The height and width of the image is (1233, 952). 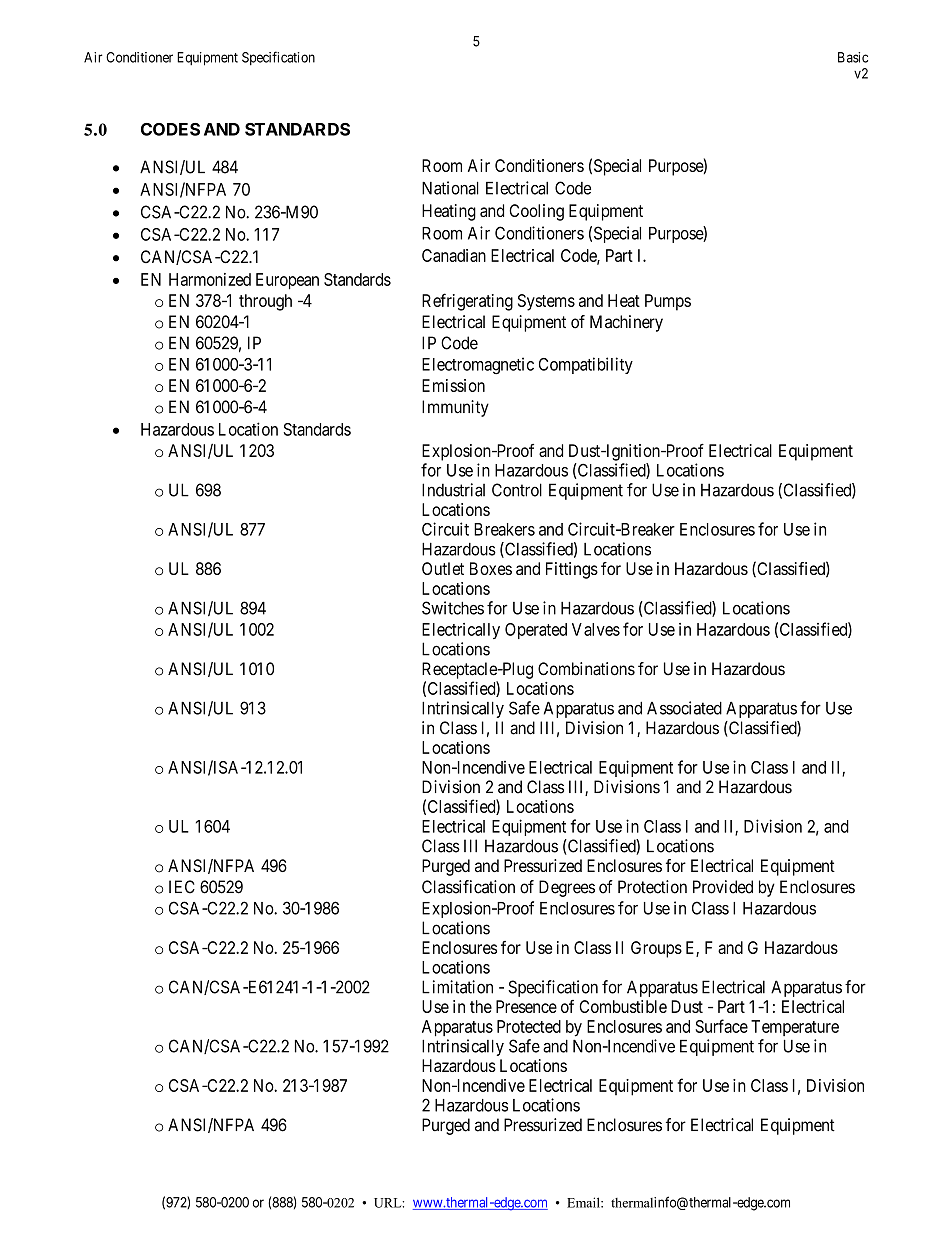 I want to click on Cooling, so click(x=536, y=212).
